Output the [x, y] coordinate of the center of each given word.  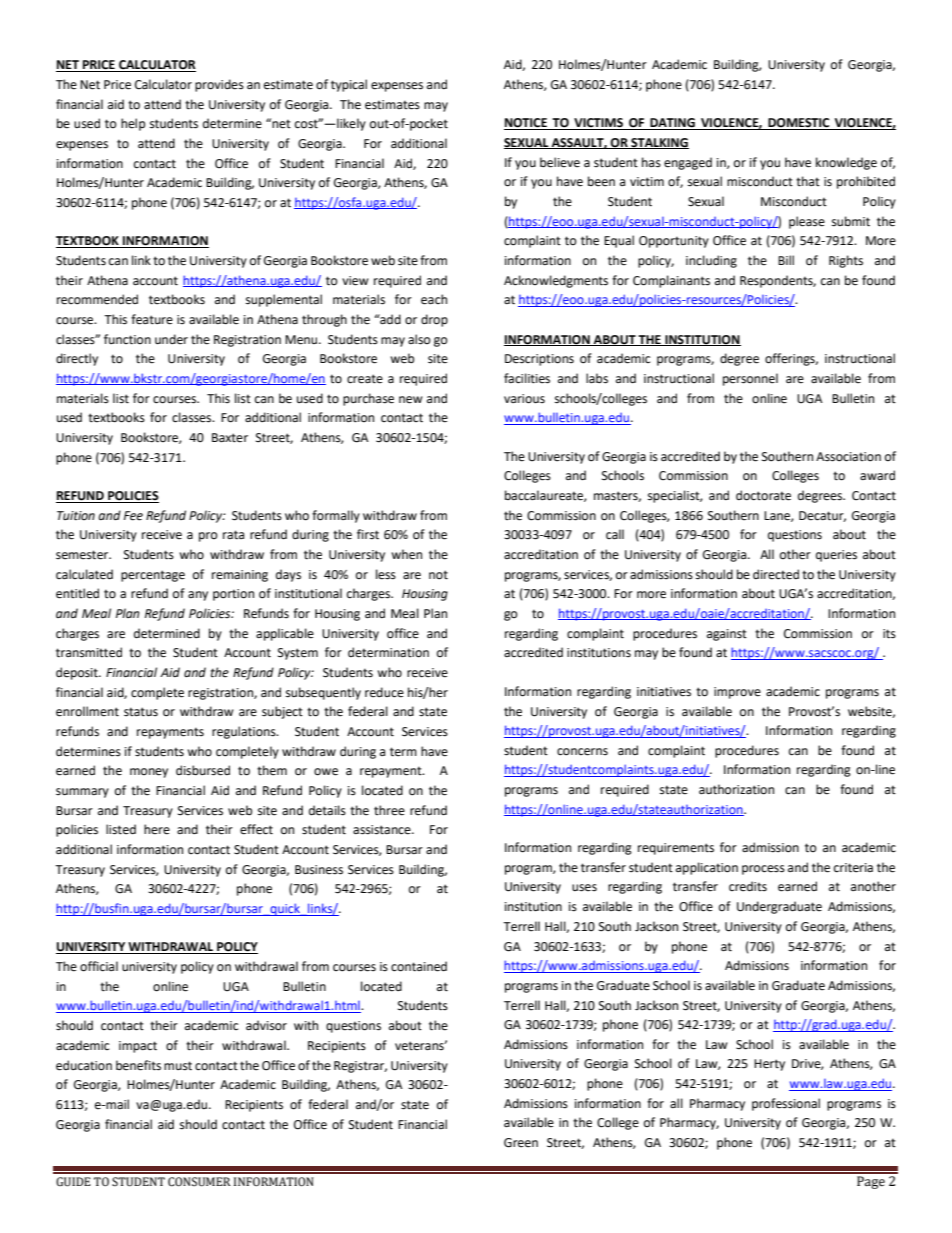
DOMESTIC [799, 124]
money [149, 773]
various [524, 399]
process [763, 870]
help [133, 124]
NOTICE [526, 124]
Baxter [230, 438]
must [178, 1066]
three [389, 810]
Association [848, 457]
